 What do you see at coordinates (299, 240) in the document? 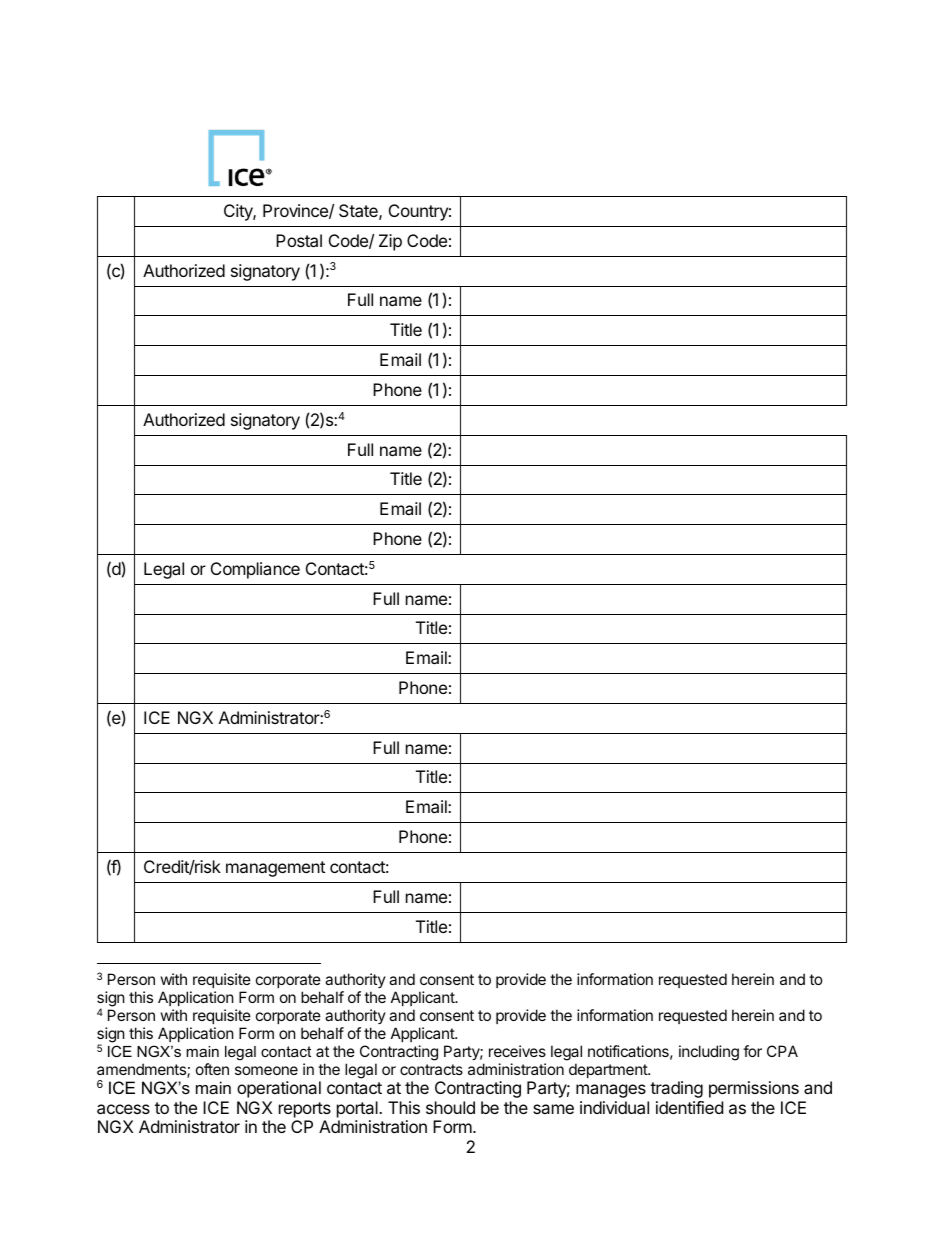
I see `Postal` at bounding box center [299, 240].
